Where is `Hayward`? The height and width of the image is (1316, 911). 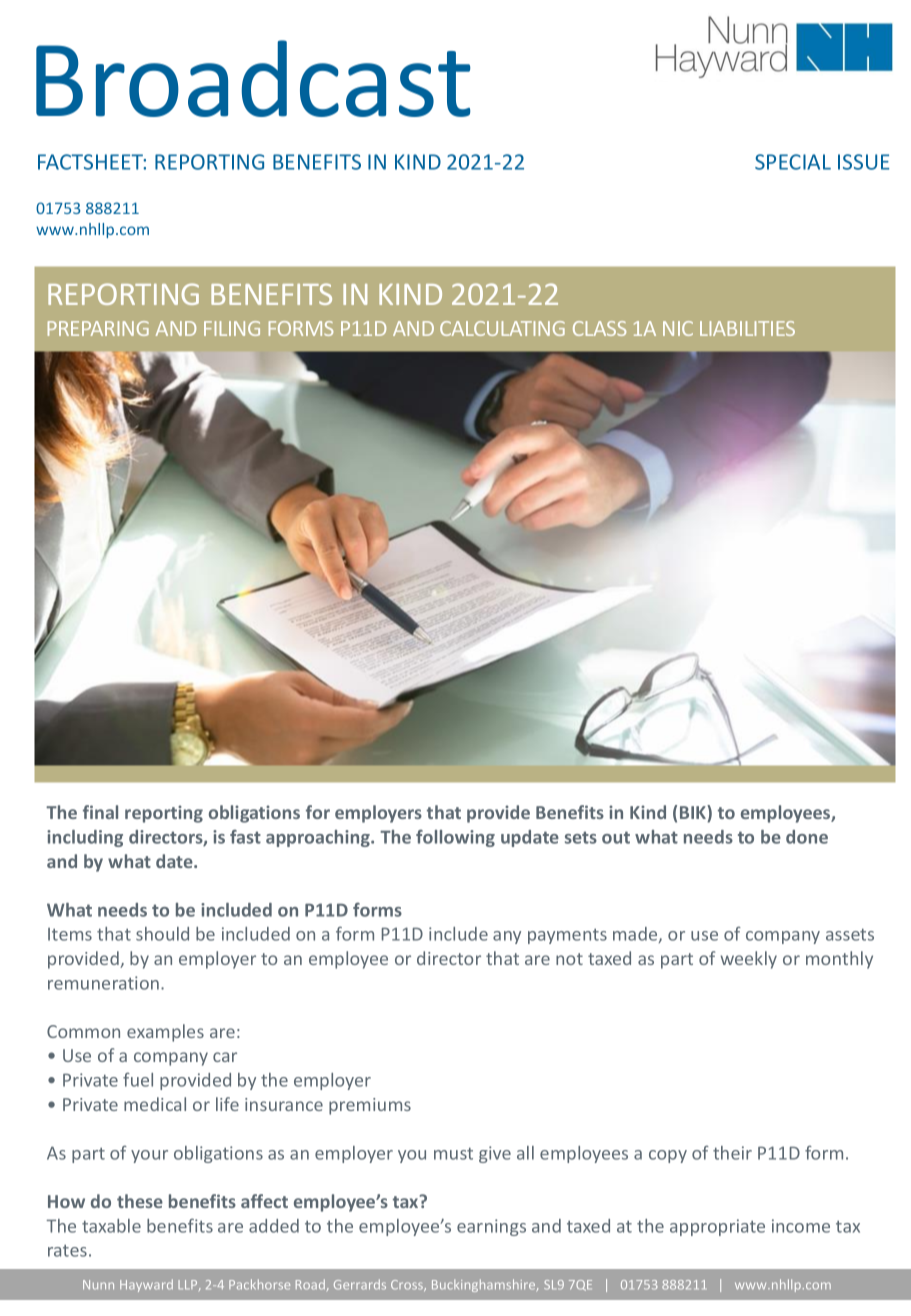
Hayward is located at coordinates (146, 1285).
